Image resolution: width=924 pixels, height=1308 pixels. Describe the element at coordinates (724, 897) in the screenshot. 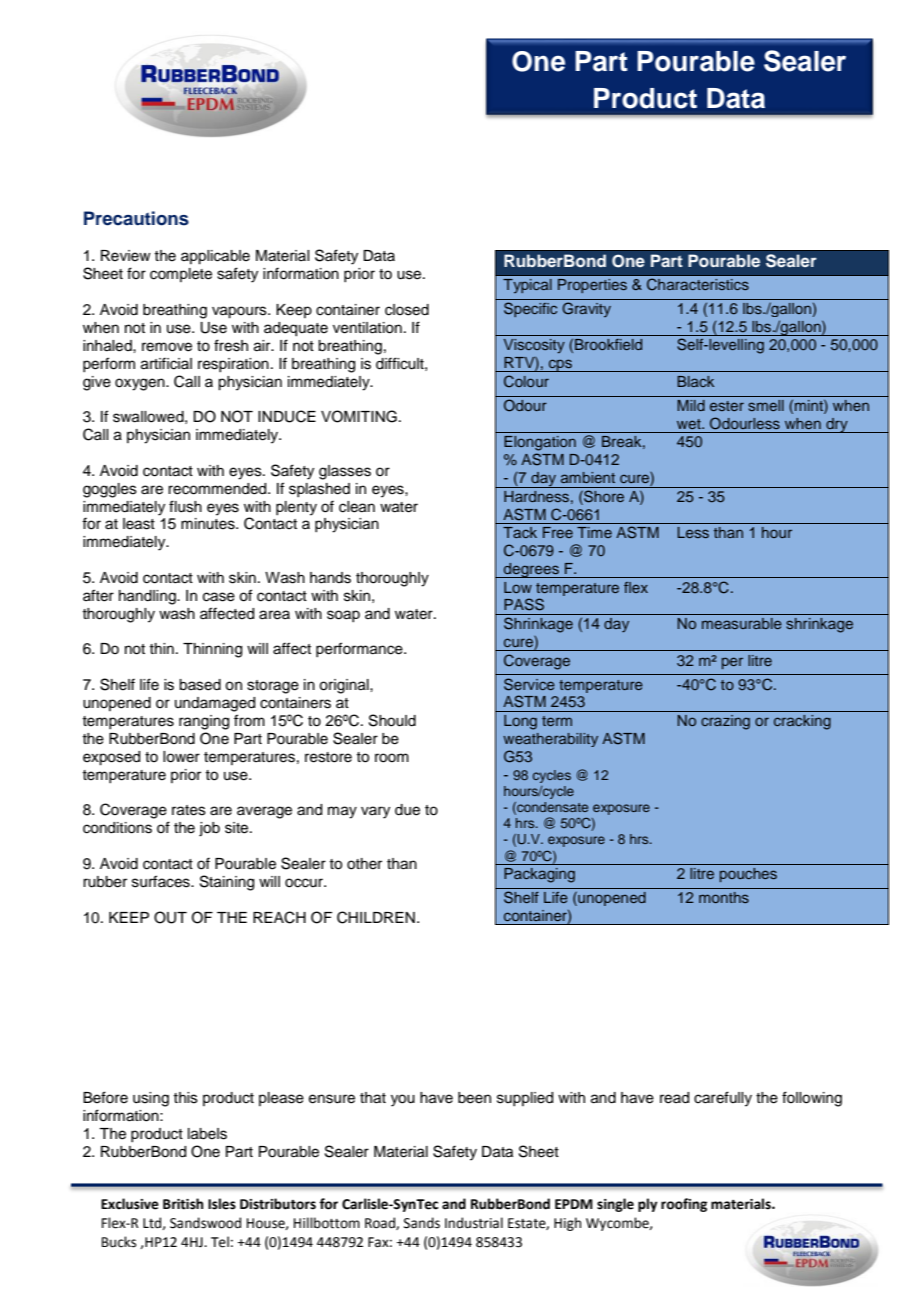

I see `months` at that location.
